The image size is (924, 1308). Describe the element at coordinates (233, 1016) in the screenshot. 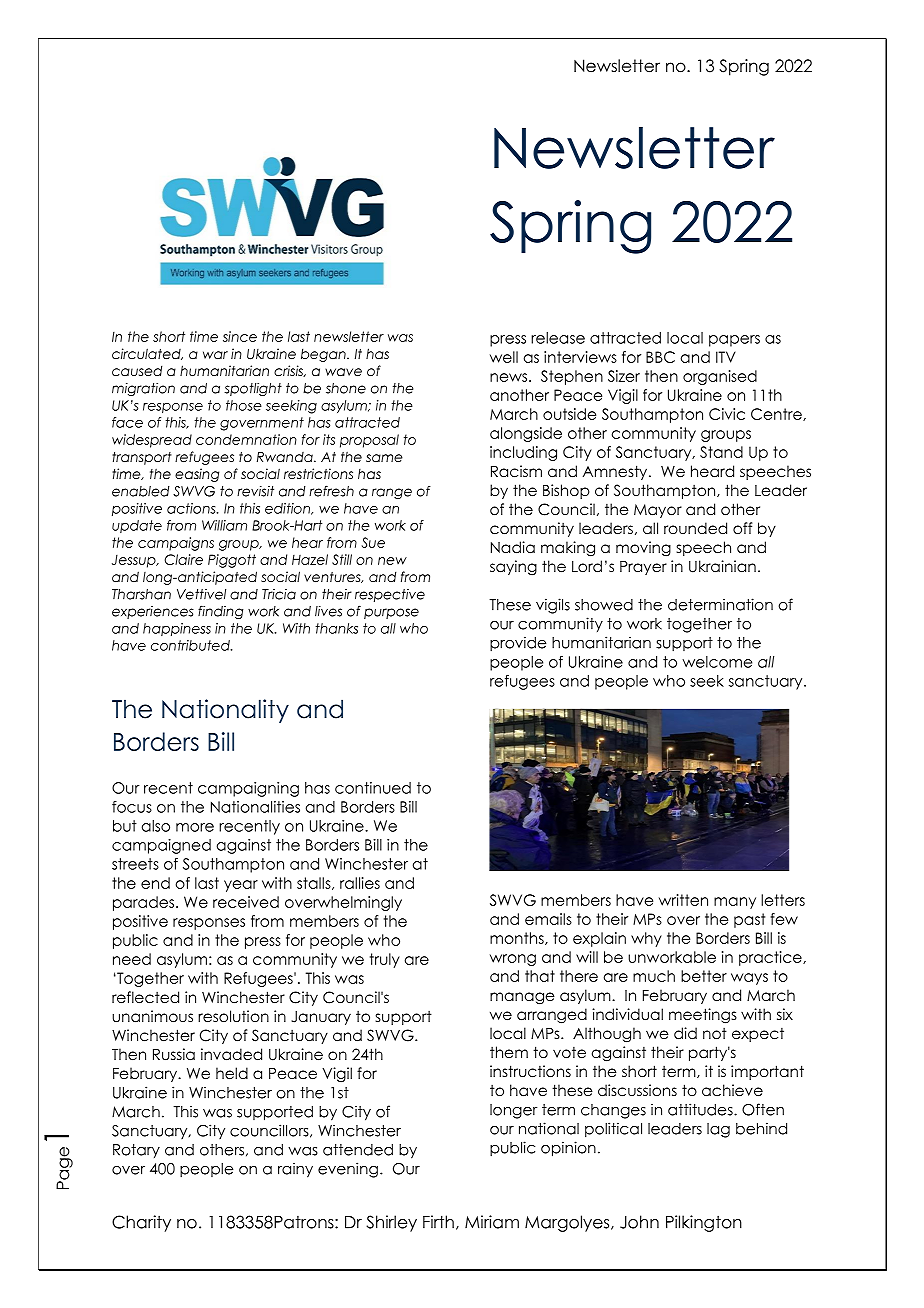

I see `resolution` at that location.
